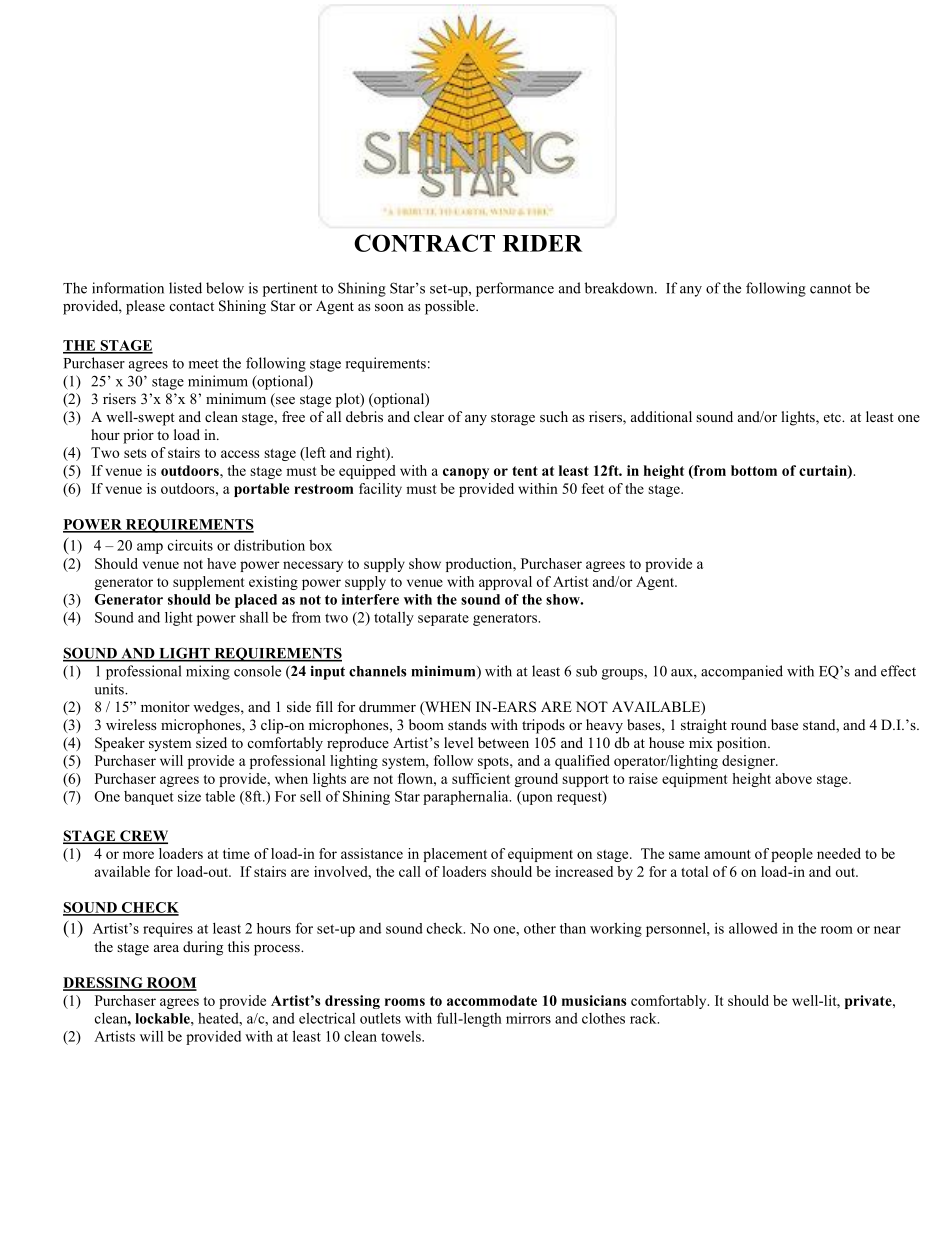 The image size is (952, 1233). I want to click on mixing, so click(208, 672).
